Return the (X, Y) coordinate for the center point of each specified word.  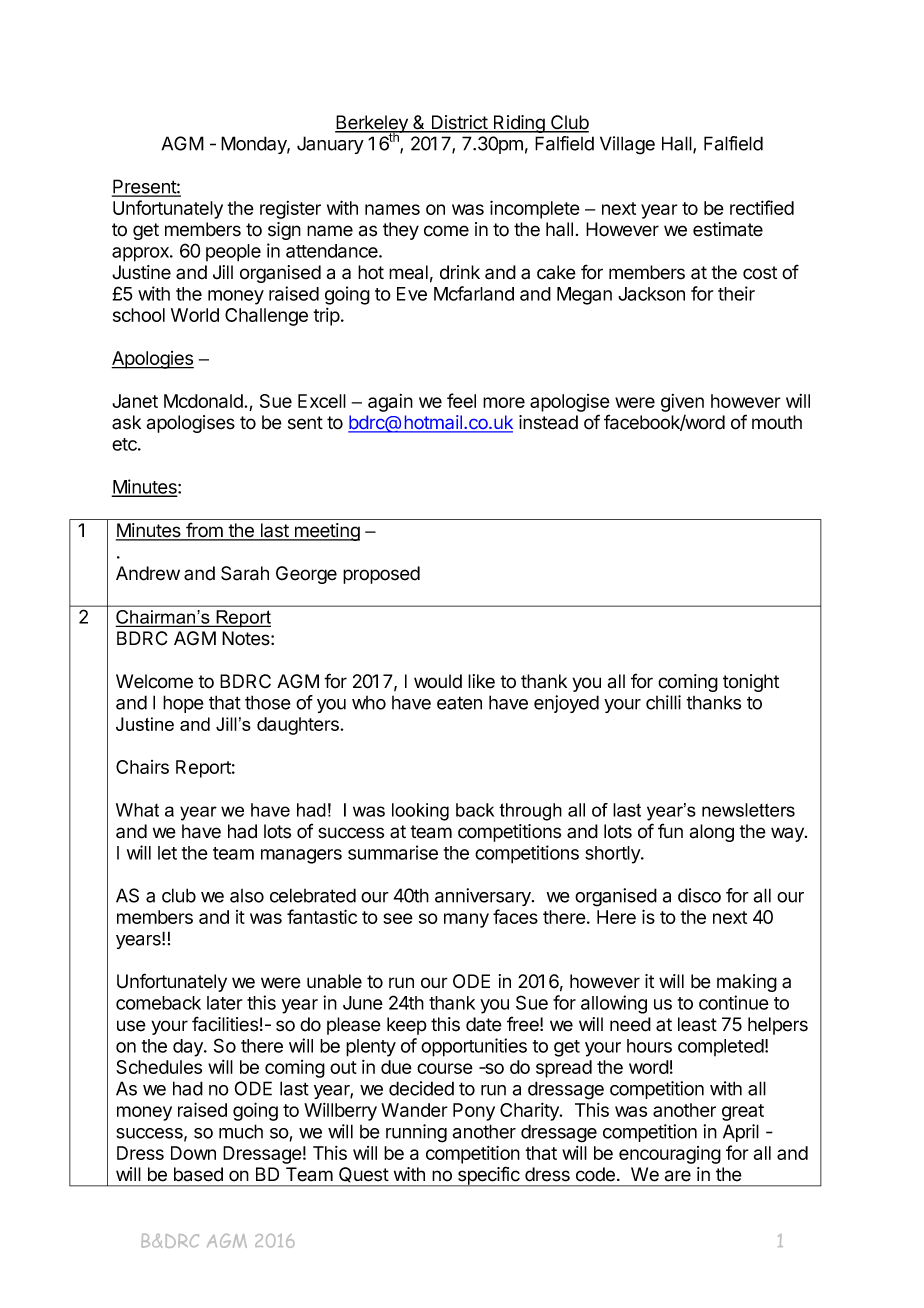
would (438, 681)
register (290, 210)
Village (627, 145)
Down (193, 1153)
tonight (751, 683)
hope (183, 704)
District (459, 123)
